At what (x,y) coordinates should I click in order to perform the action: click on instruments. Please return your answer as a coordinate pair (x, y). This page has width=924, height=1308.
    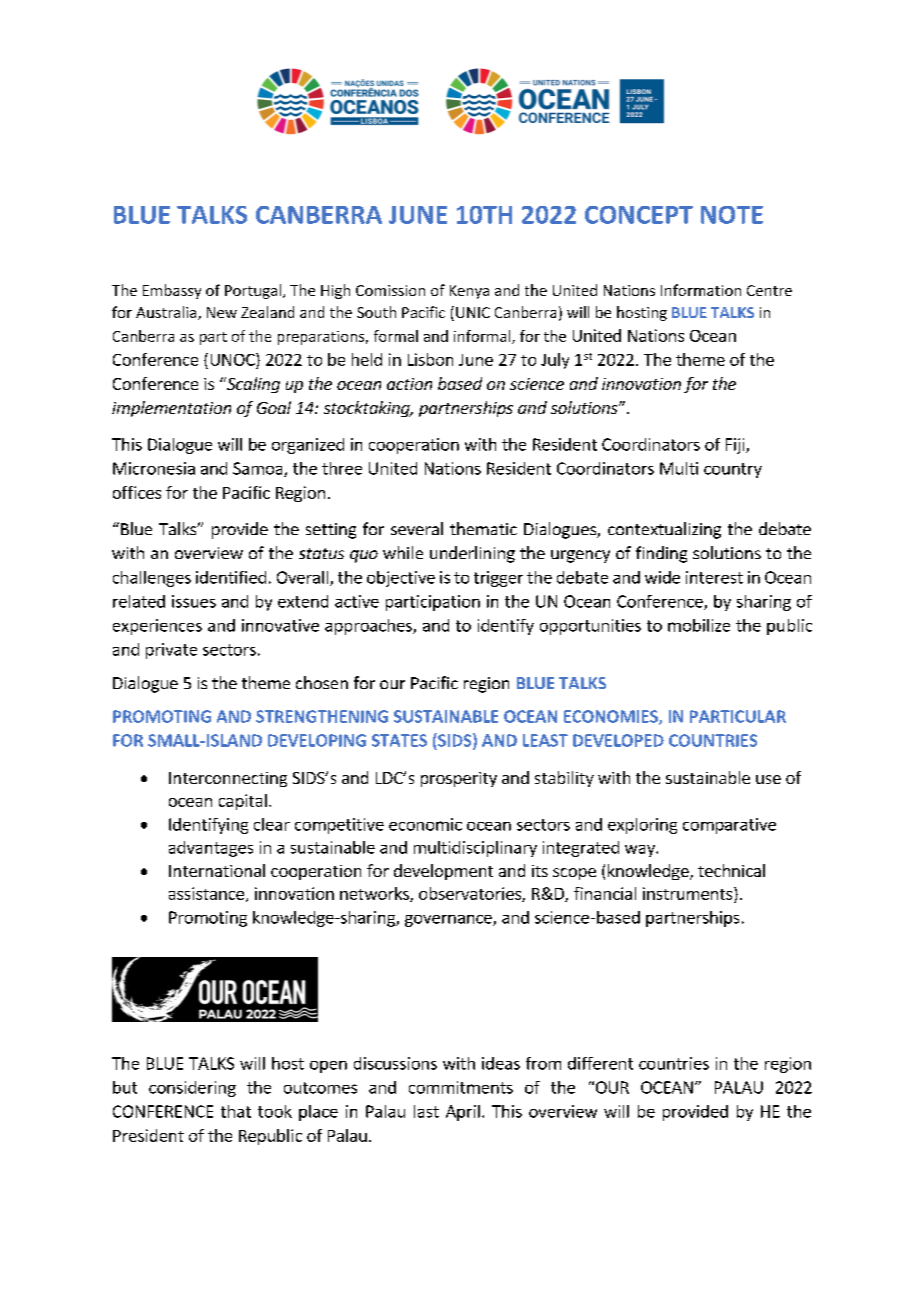
    Looking at the image, I should click on (689, 893).
